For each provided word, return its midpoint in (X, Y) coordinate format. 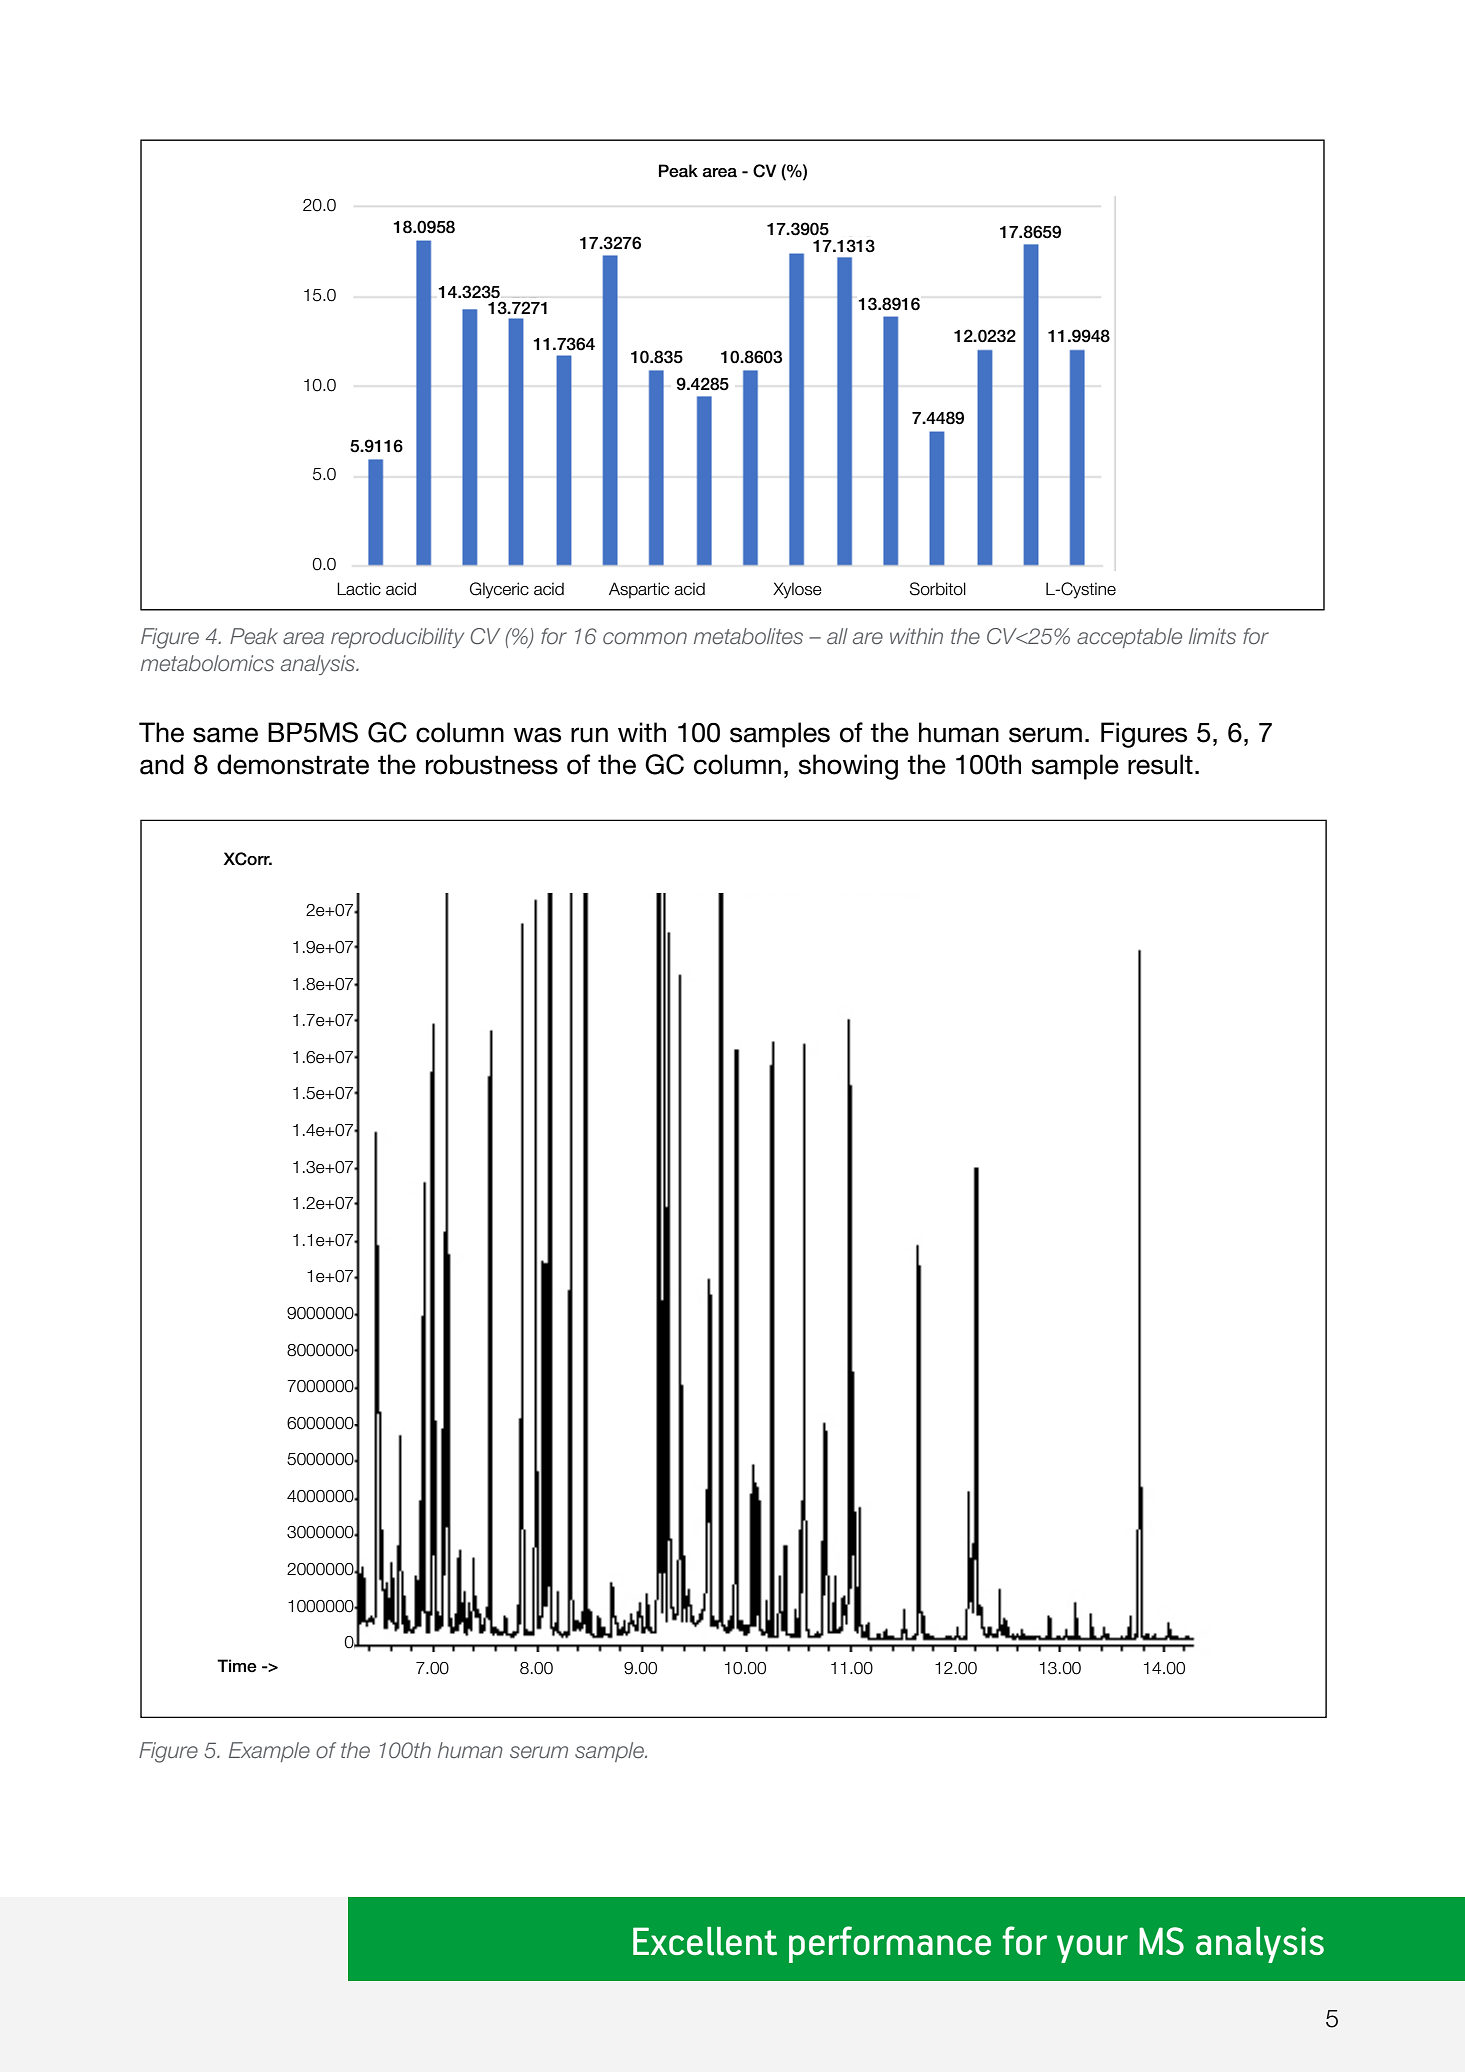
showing (848, 767)
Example (269, 1752)
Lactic (359, 589)
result (1160, 764)
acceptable (1129, 638)
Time (237, 1666)
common (645, 638)
